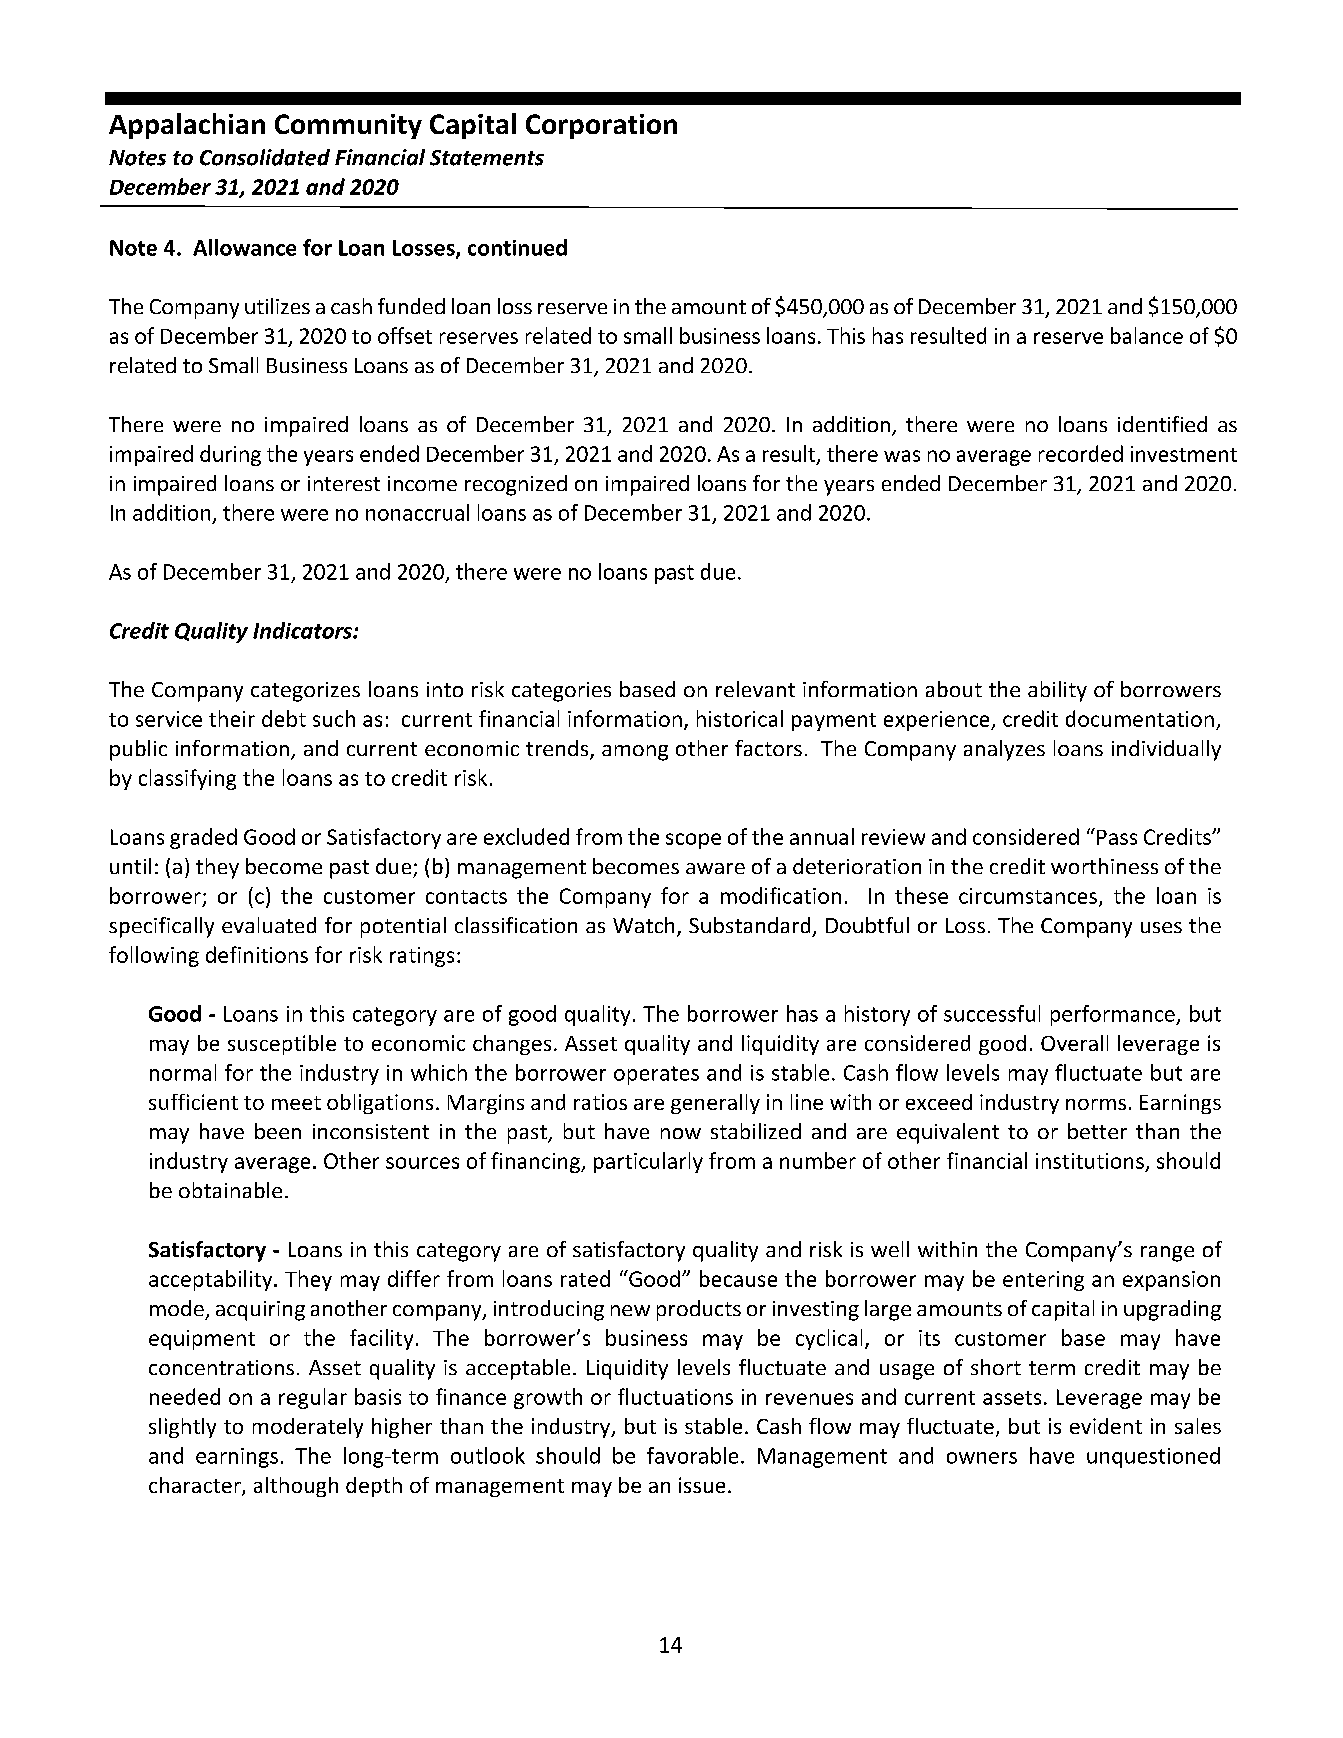  Describe the element at coordinates (296, 1487) in the document. I see `although` at that location.
